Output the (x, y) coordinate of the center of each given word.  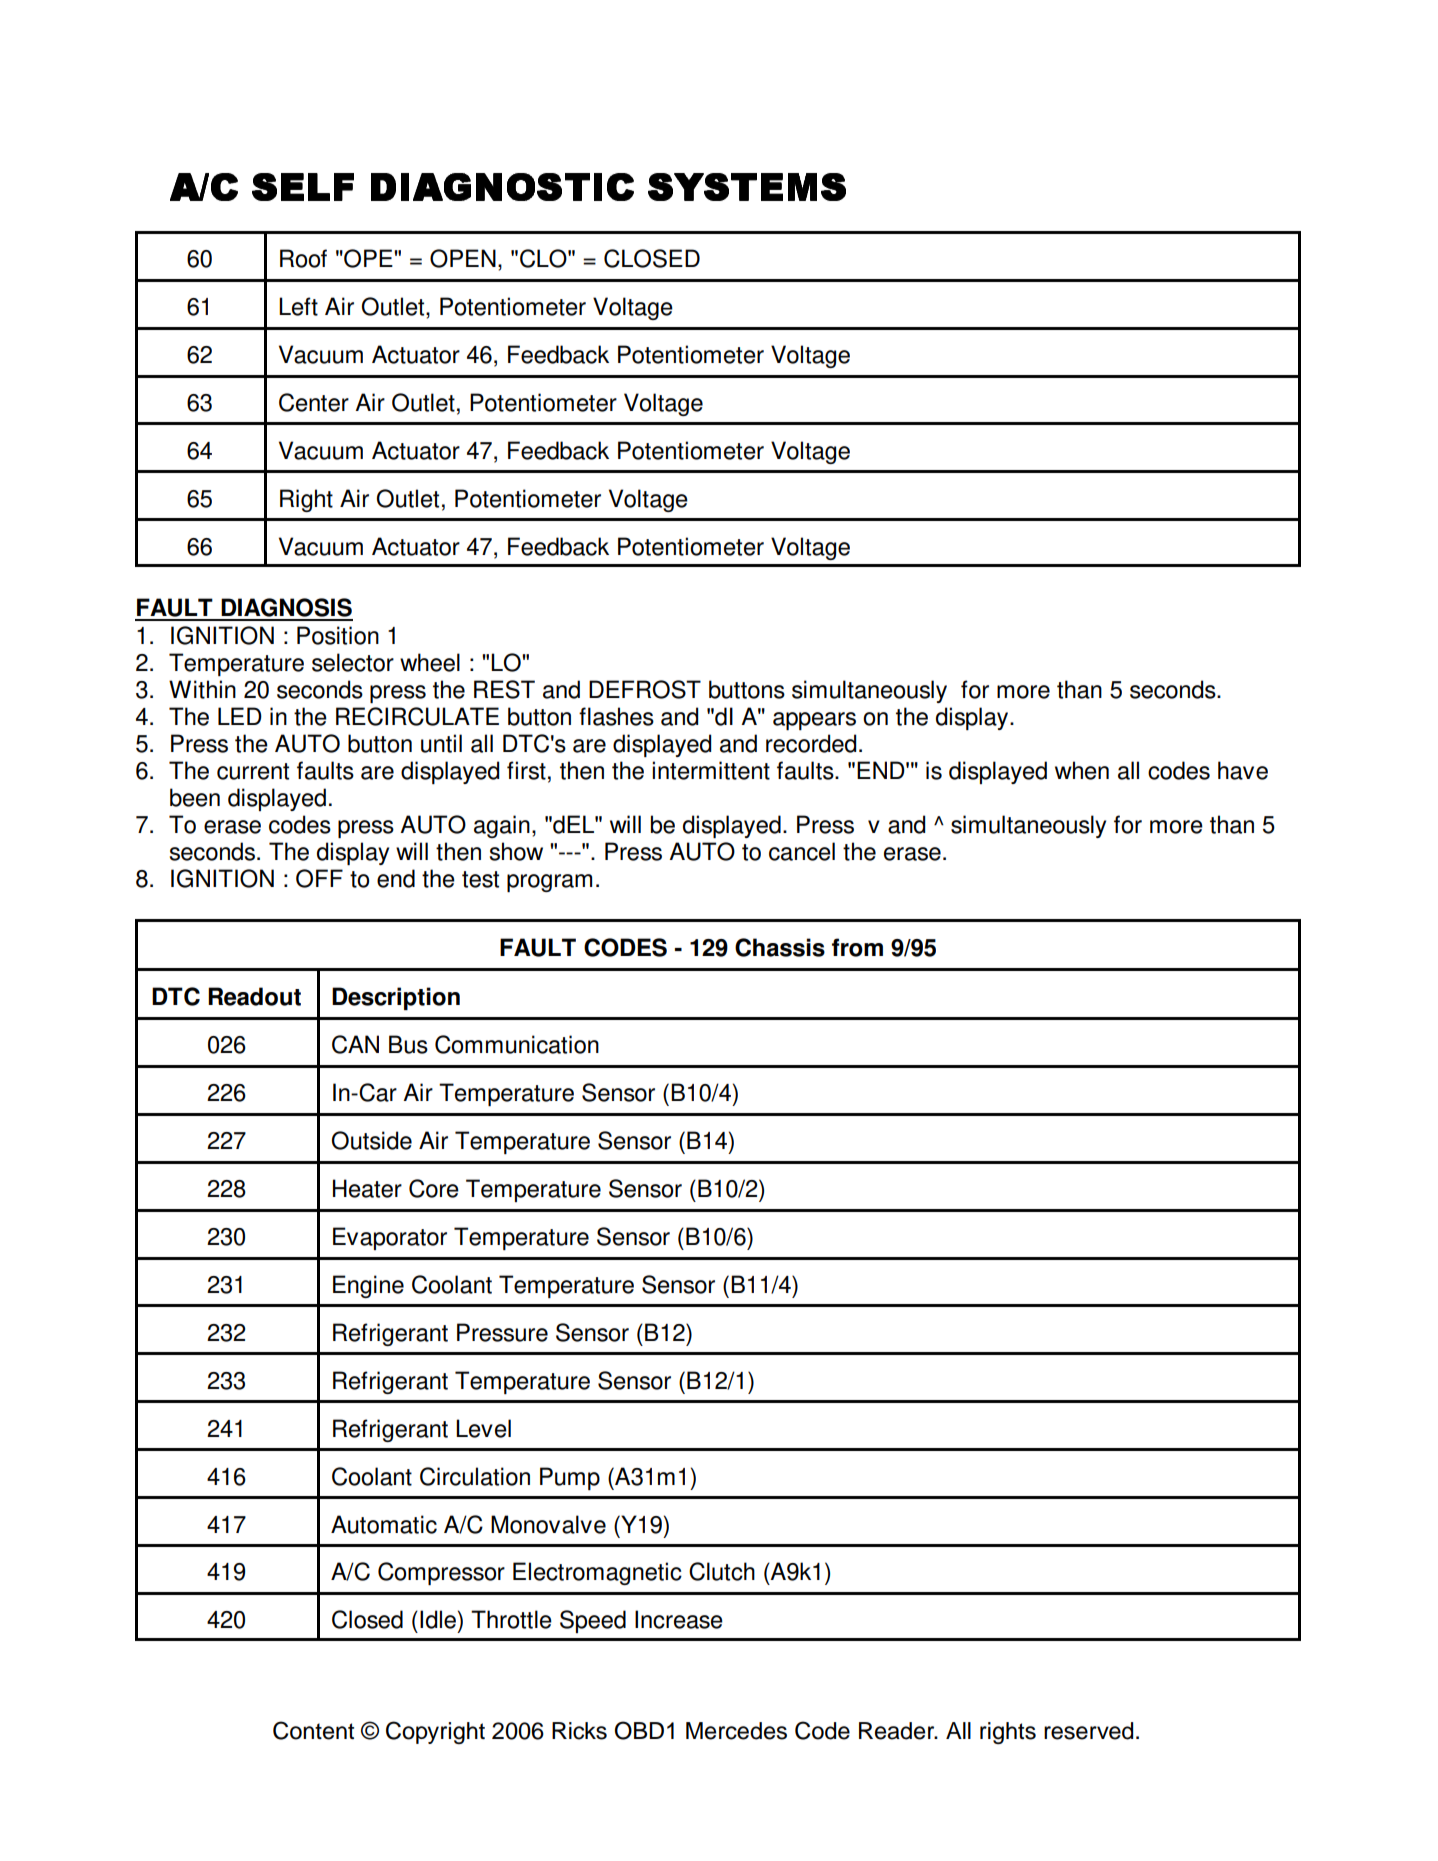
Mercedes (736, 1731)
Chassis (780, 947)
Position (338, 635)
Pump (570, 1478)
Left (298, 306)
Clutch (722, 1571)
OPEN (463, 258)
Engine (368, 1286)
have (1243, 770)
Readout (254, 996)
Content (313, 1730)
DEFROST (645, 689)
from (857, 947)
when (1082, 770)
